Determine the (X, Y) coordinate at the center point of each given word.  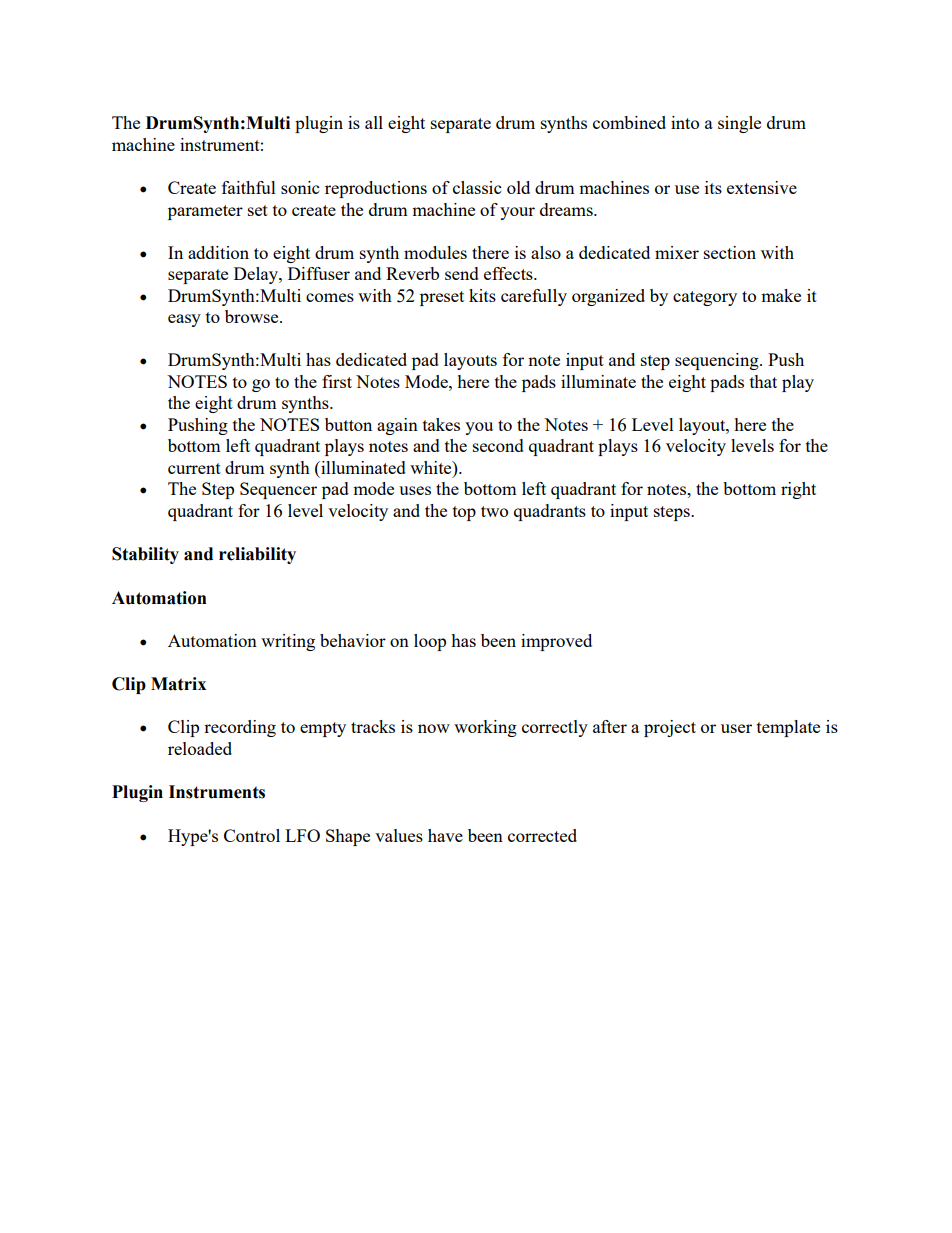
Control (252, 835)
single (739, 124)
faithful (249, 187)
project (670, 728)
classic (477, 187)
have (445, 835)
